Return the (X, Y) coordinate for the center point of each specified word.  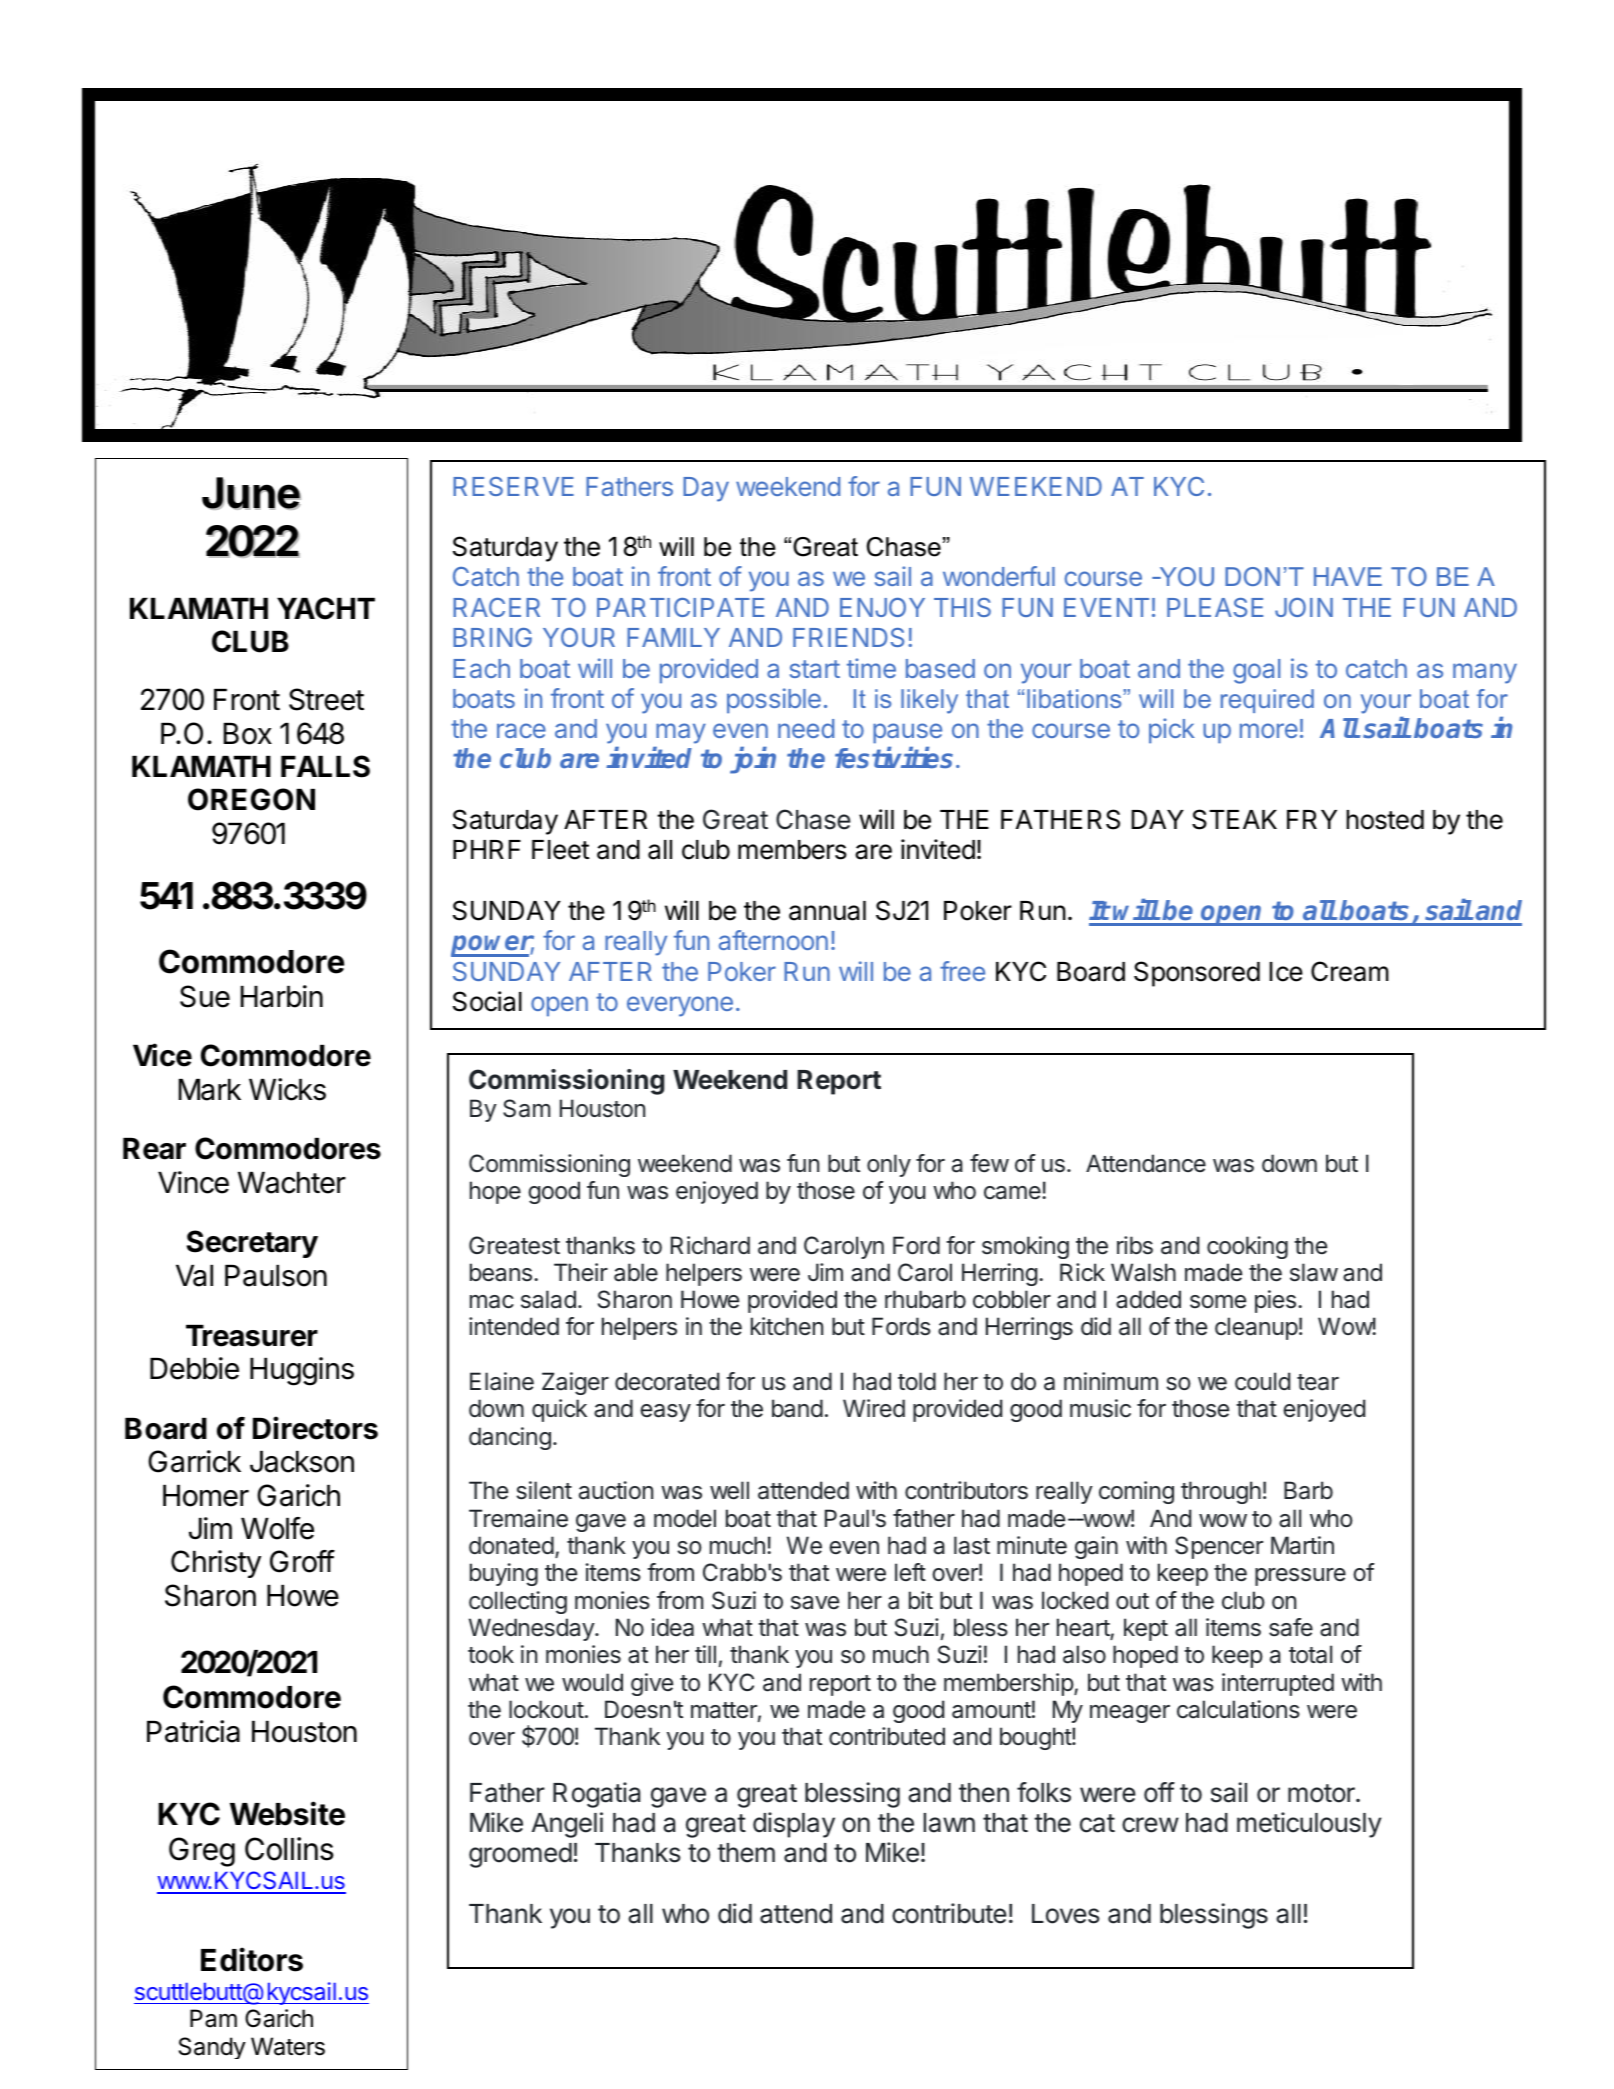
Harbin (282, 996)
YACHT (326, 608)
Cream (1350, 971)
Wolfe (277, 1528)
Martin (1302, 1545)
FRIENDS (848, 637)
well (729, 1490)
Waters (288, 2046)
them (746, 1853)
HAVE (1348, 576)
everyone (680, 1006)
